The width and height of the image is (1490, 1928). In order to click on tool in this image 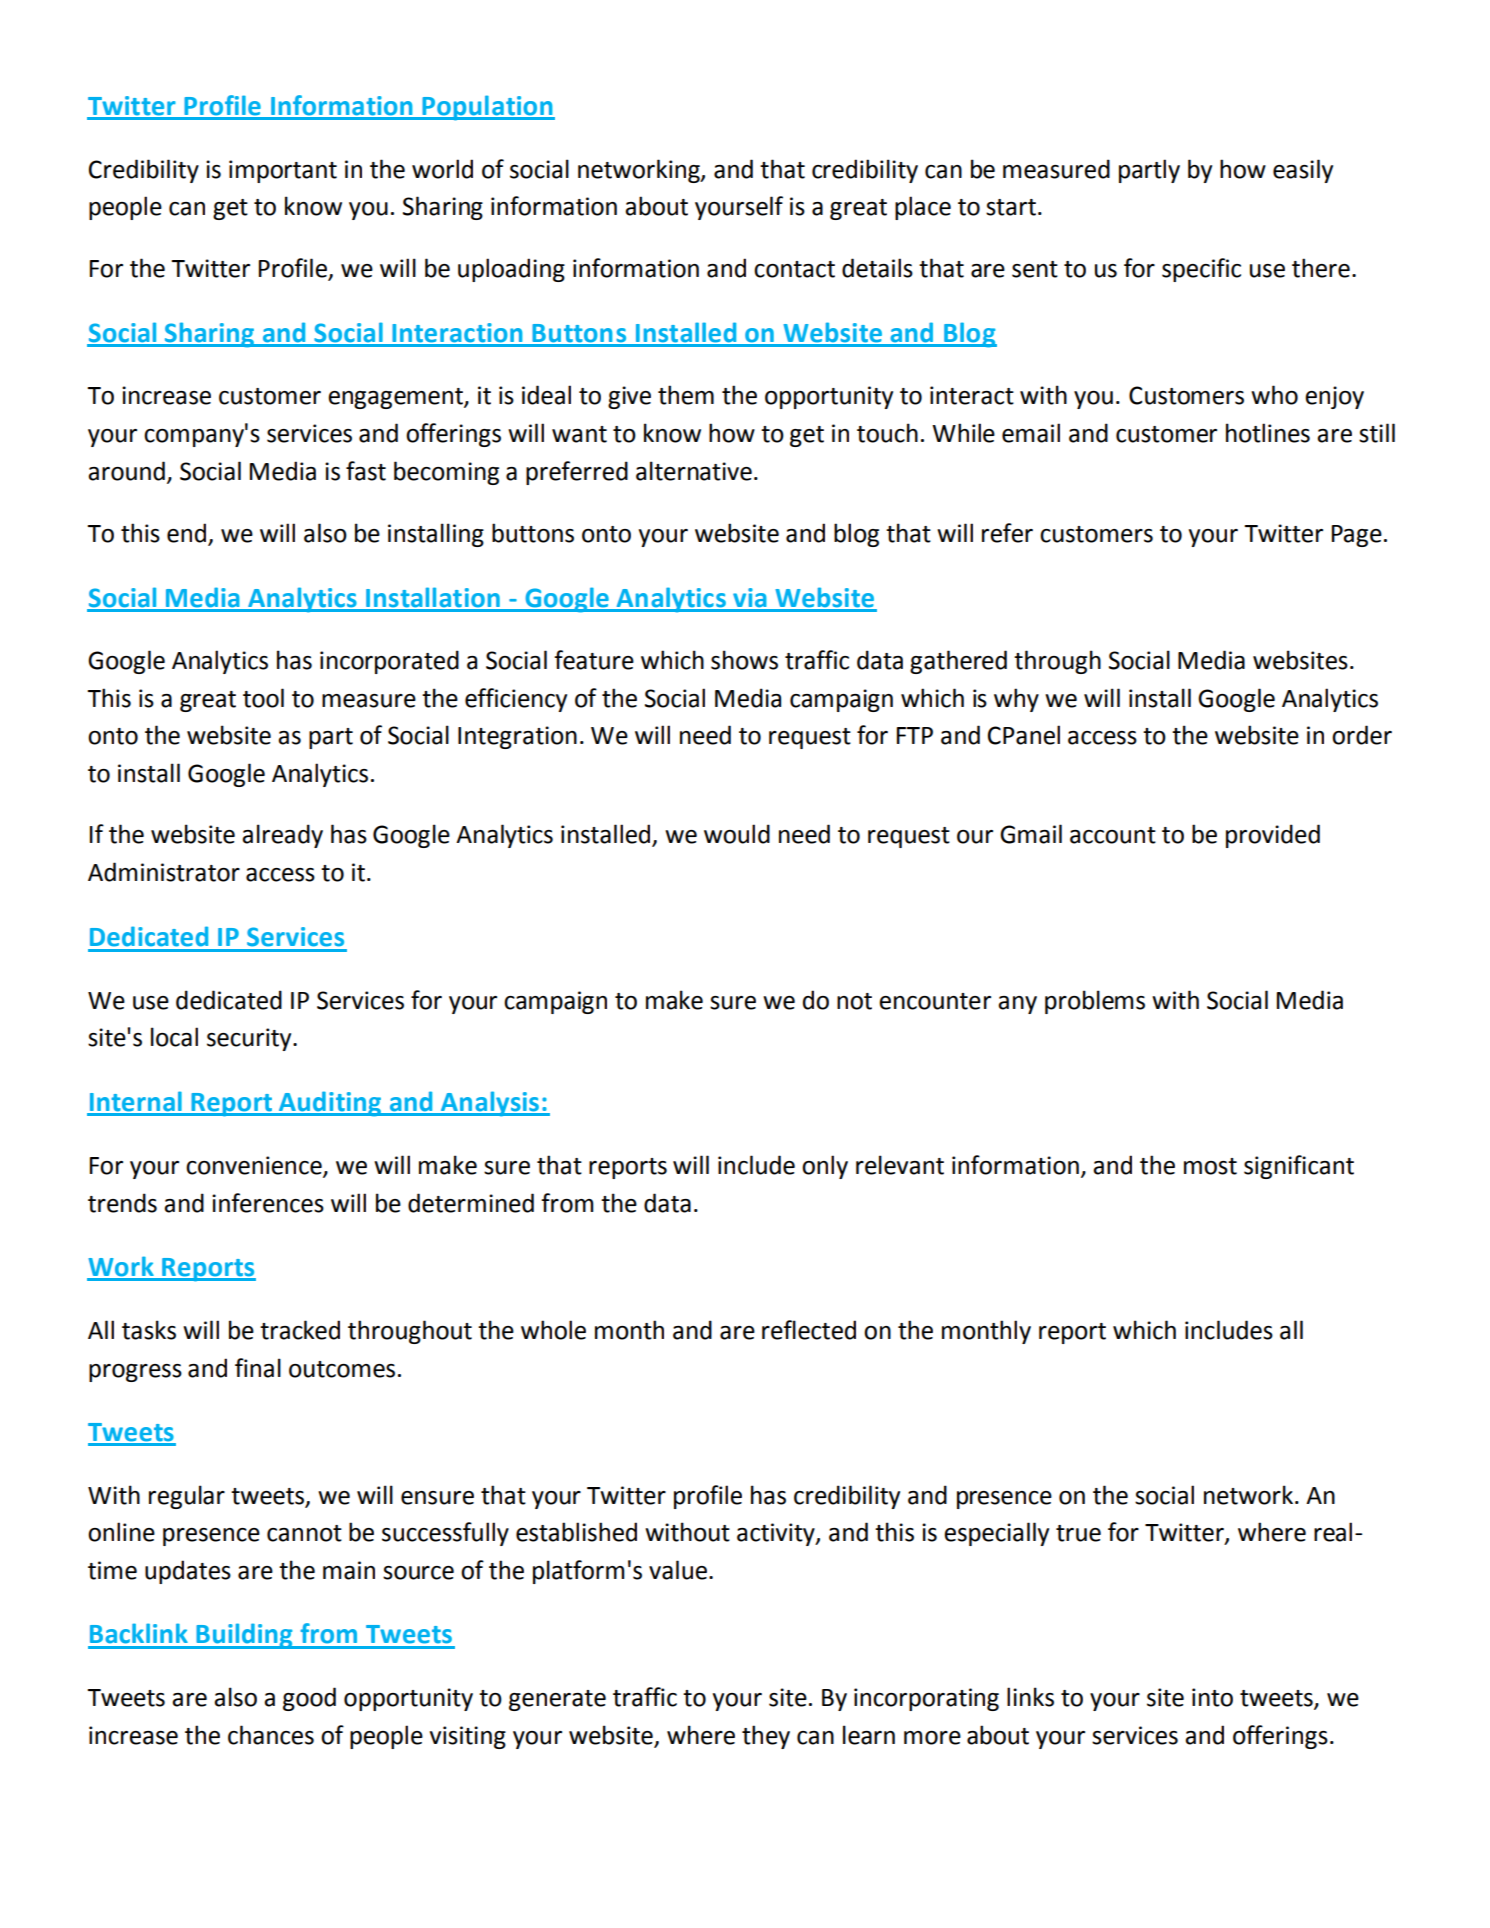, I will do `click(263, 698)`.
